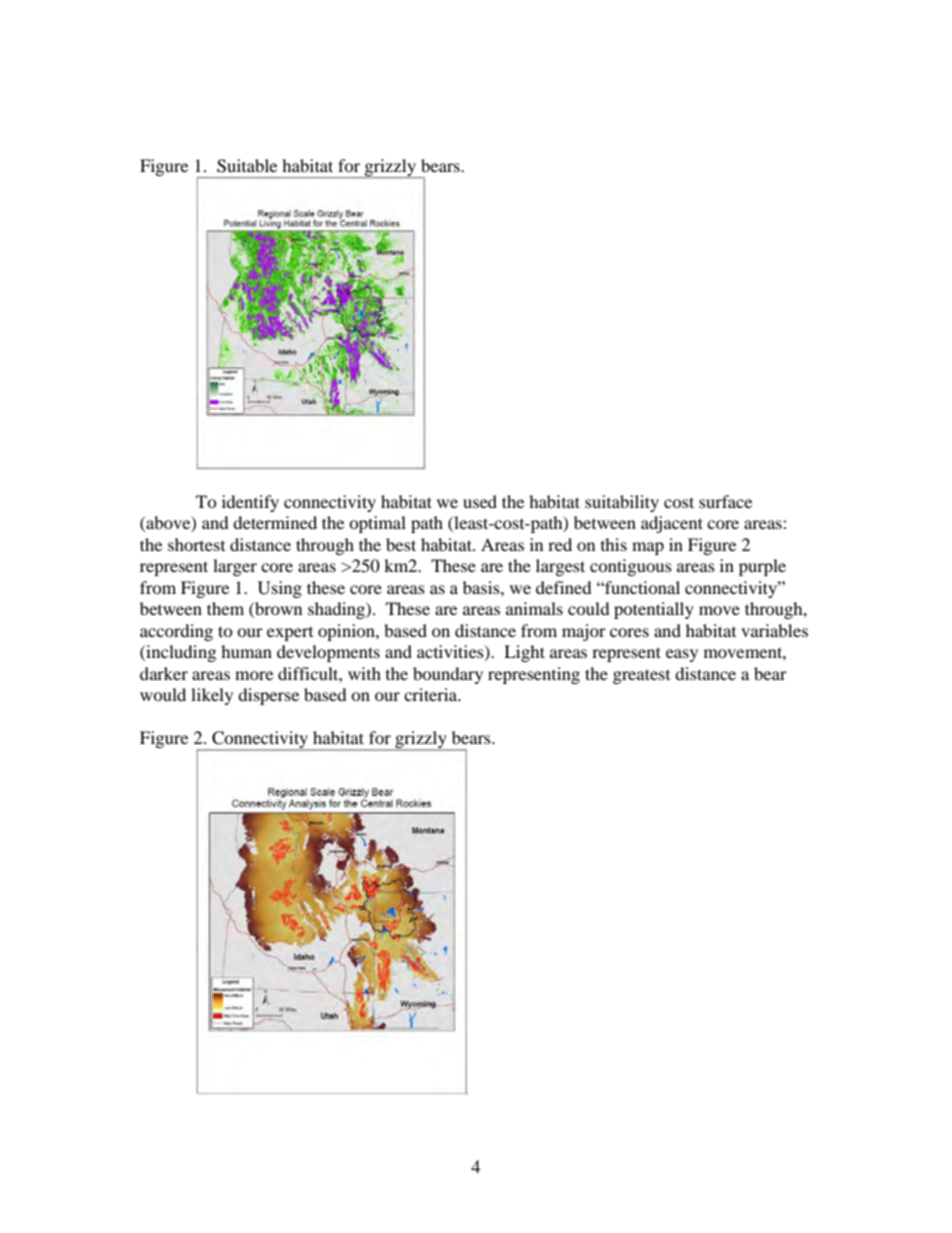 This page has height=1233, width=952. What do you see at coordinates (622, 503) in the page?
I see `suitability` at bounding box center [622, 503].
